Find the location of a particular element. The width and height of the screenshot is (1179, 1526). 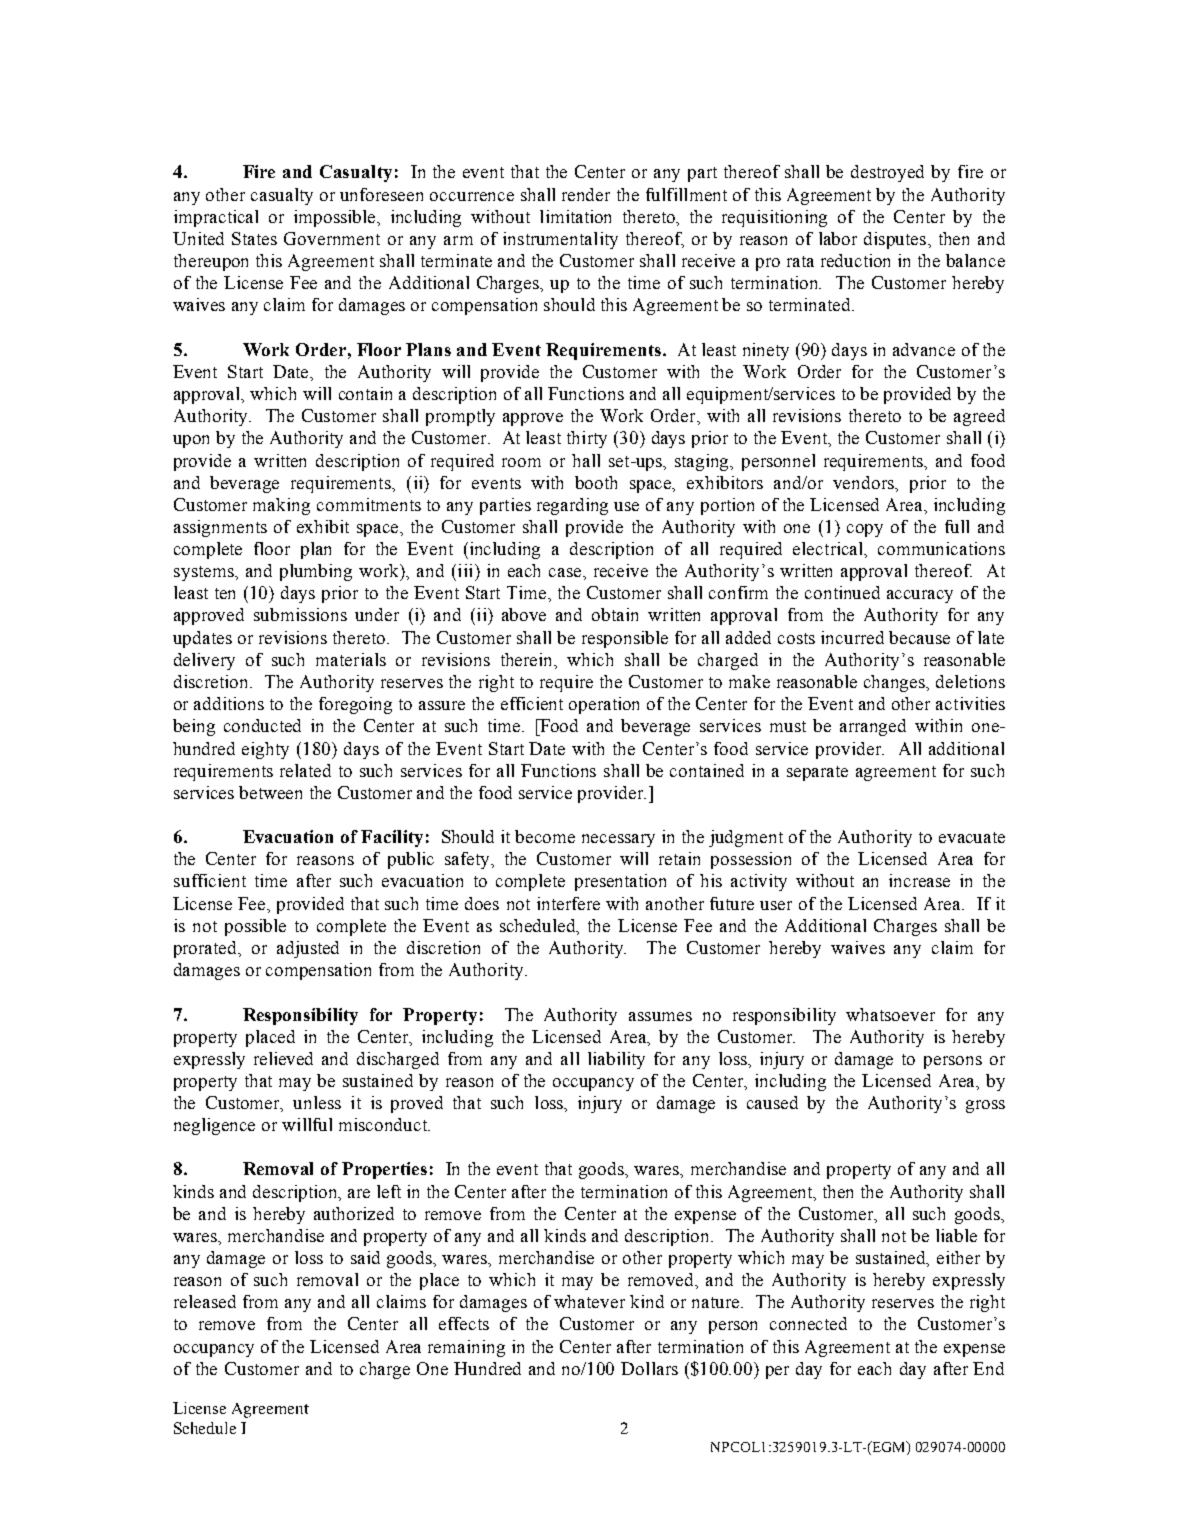

whatever is located at coordinates (589, 1301).
